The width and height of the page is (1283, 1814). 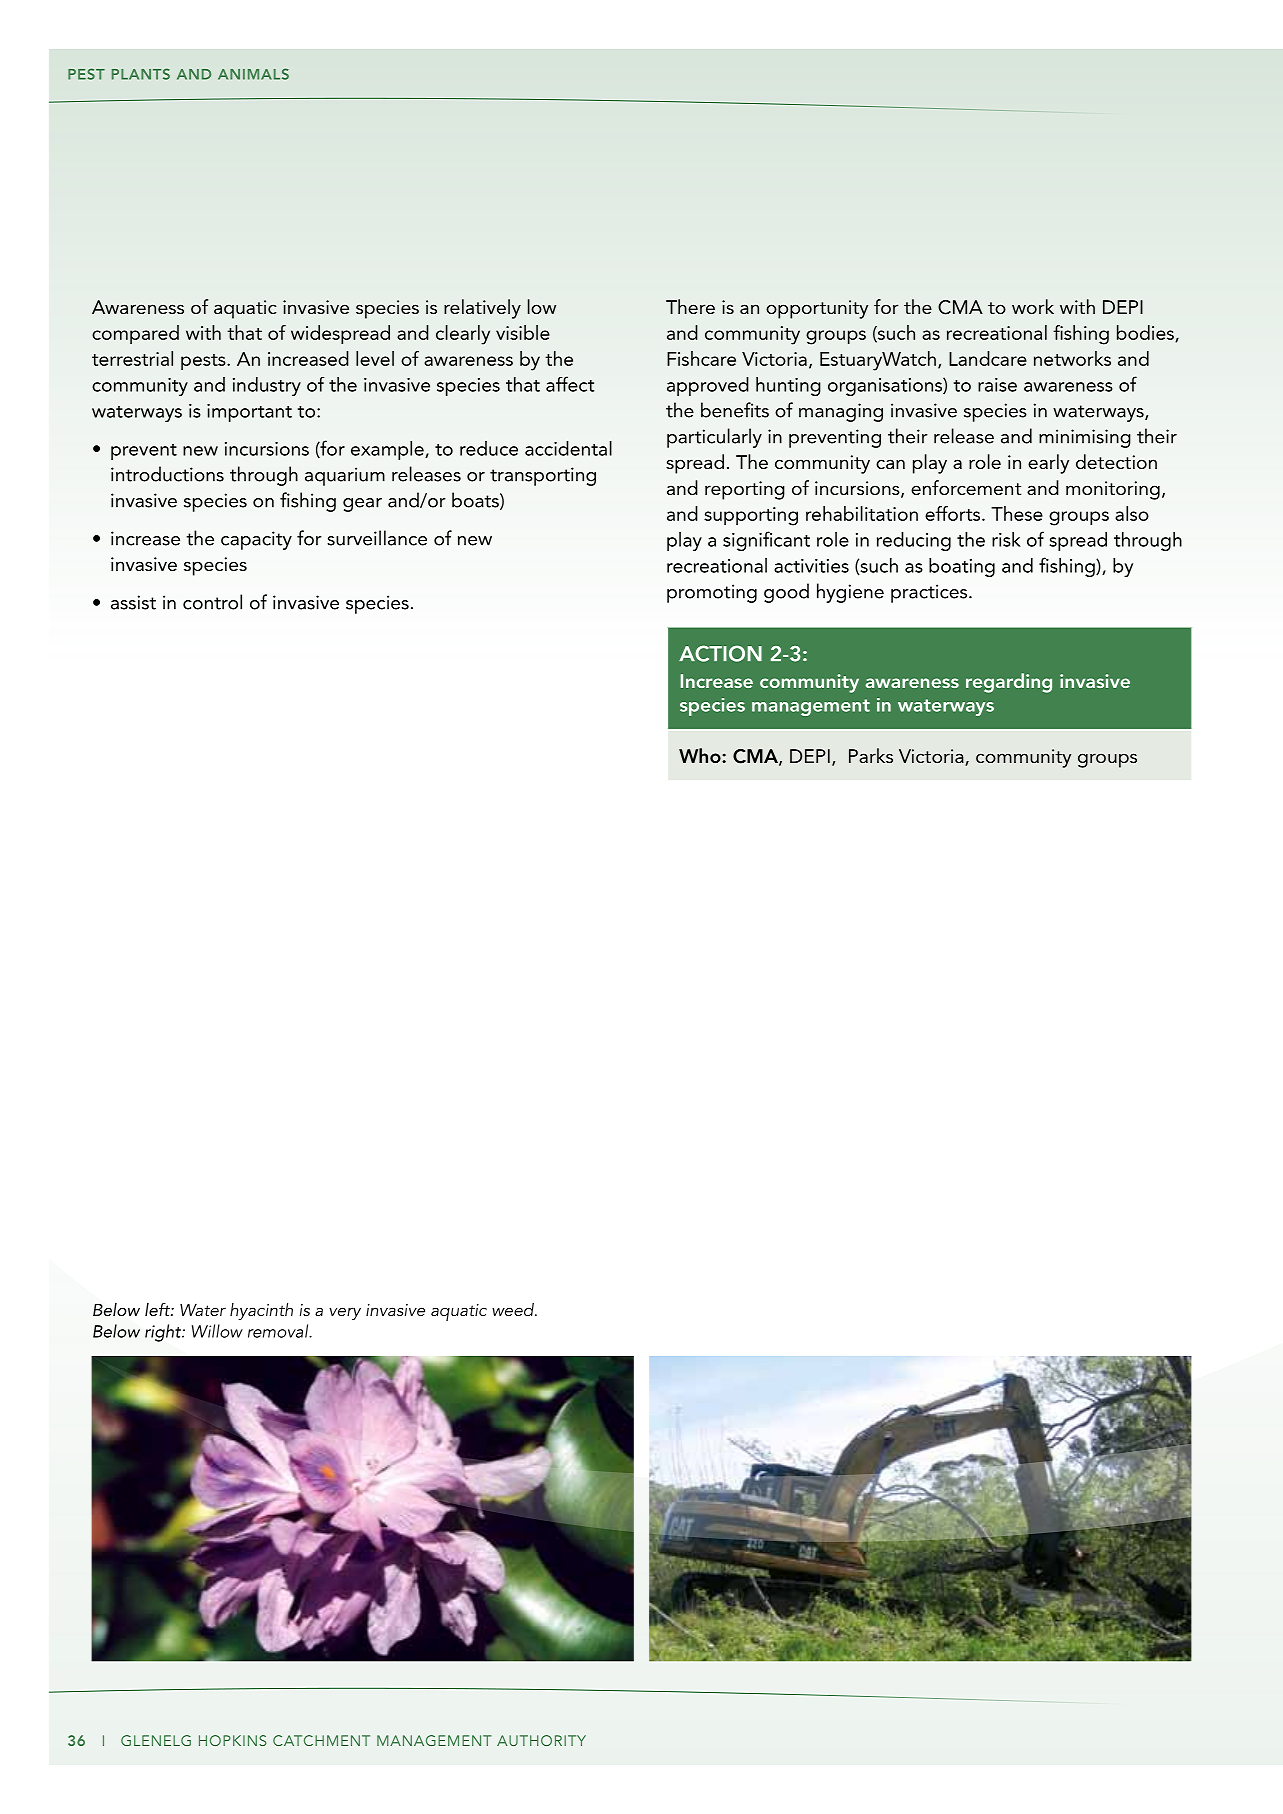 I want to click on Hopkins, so click(x=232, y=1740).
